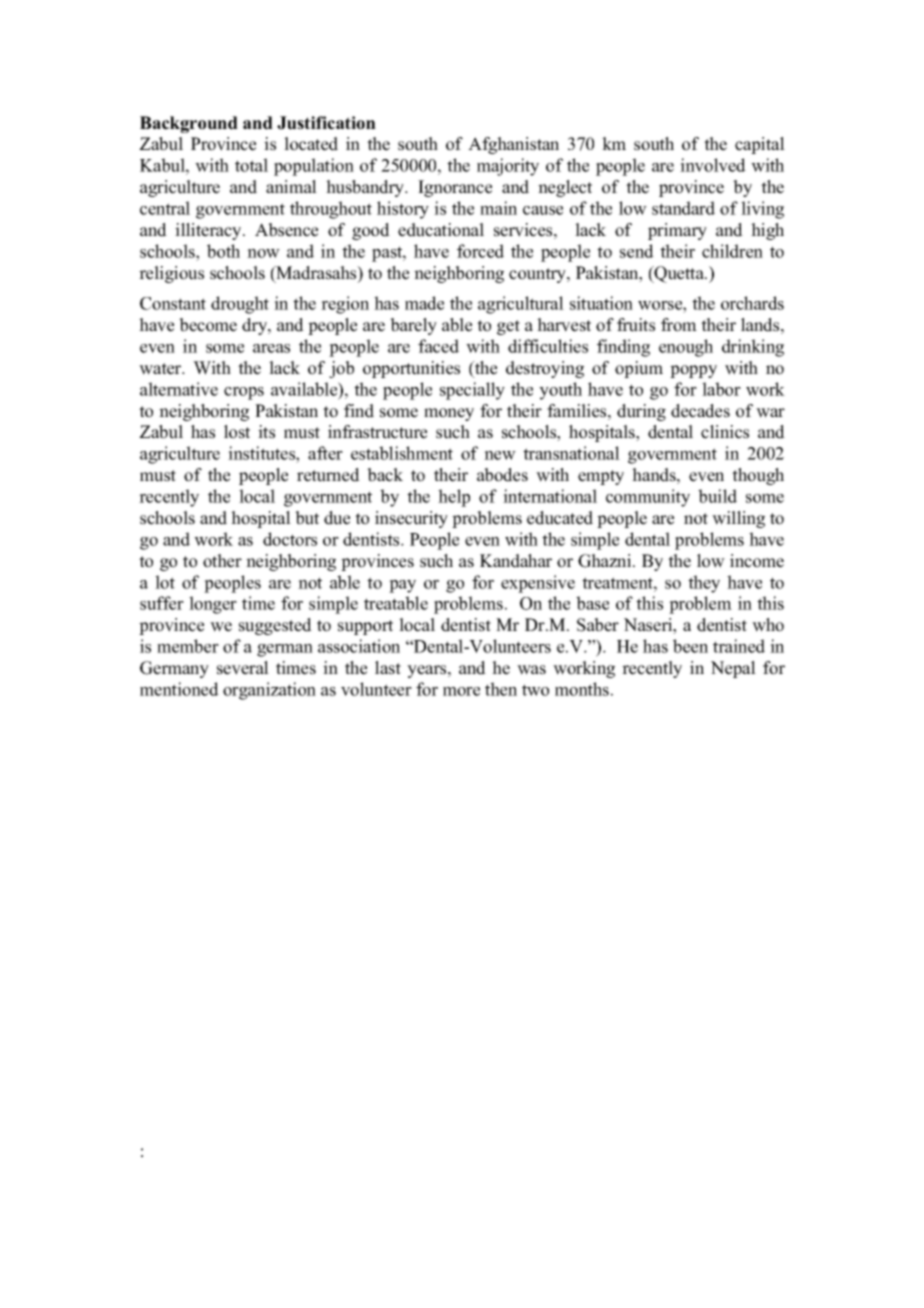  I want to click on they, so click(704, 584).
